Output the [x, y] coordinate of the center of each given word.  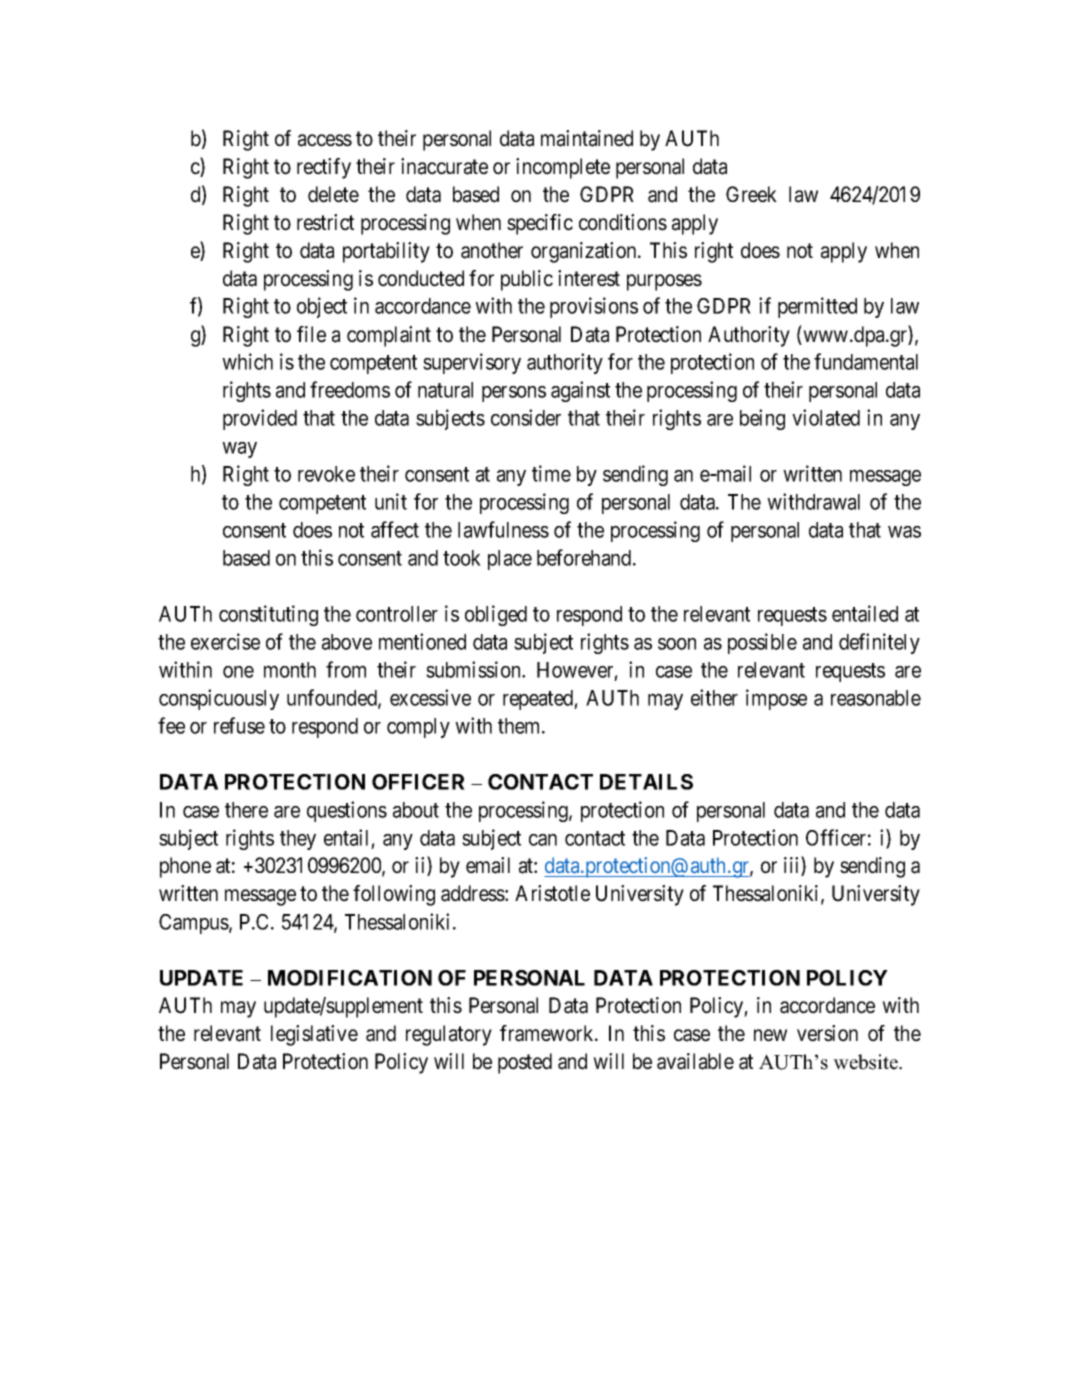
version [827, 1033]
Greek [751, 194]
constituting [268, 615]
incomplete [563, 168]
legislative [314, 1035]
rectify [324, 168]
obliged [496, 615]
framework [548, 1033]
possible [762, 643]
